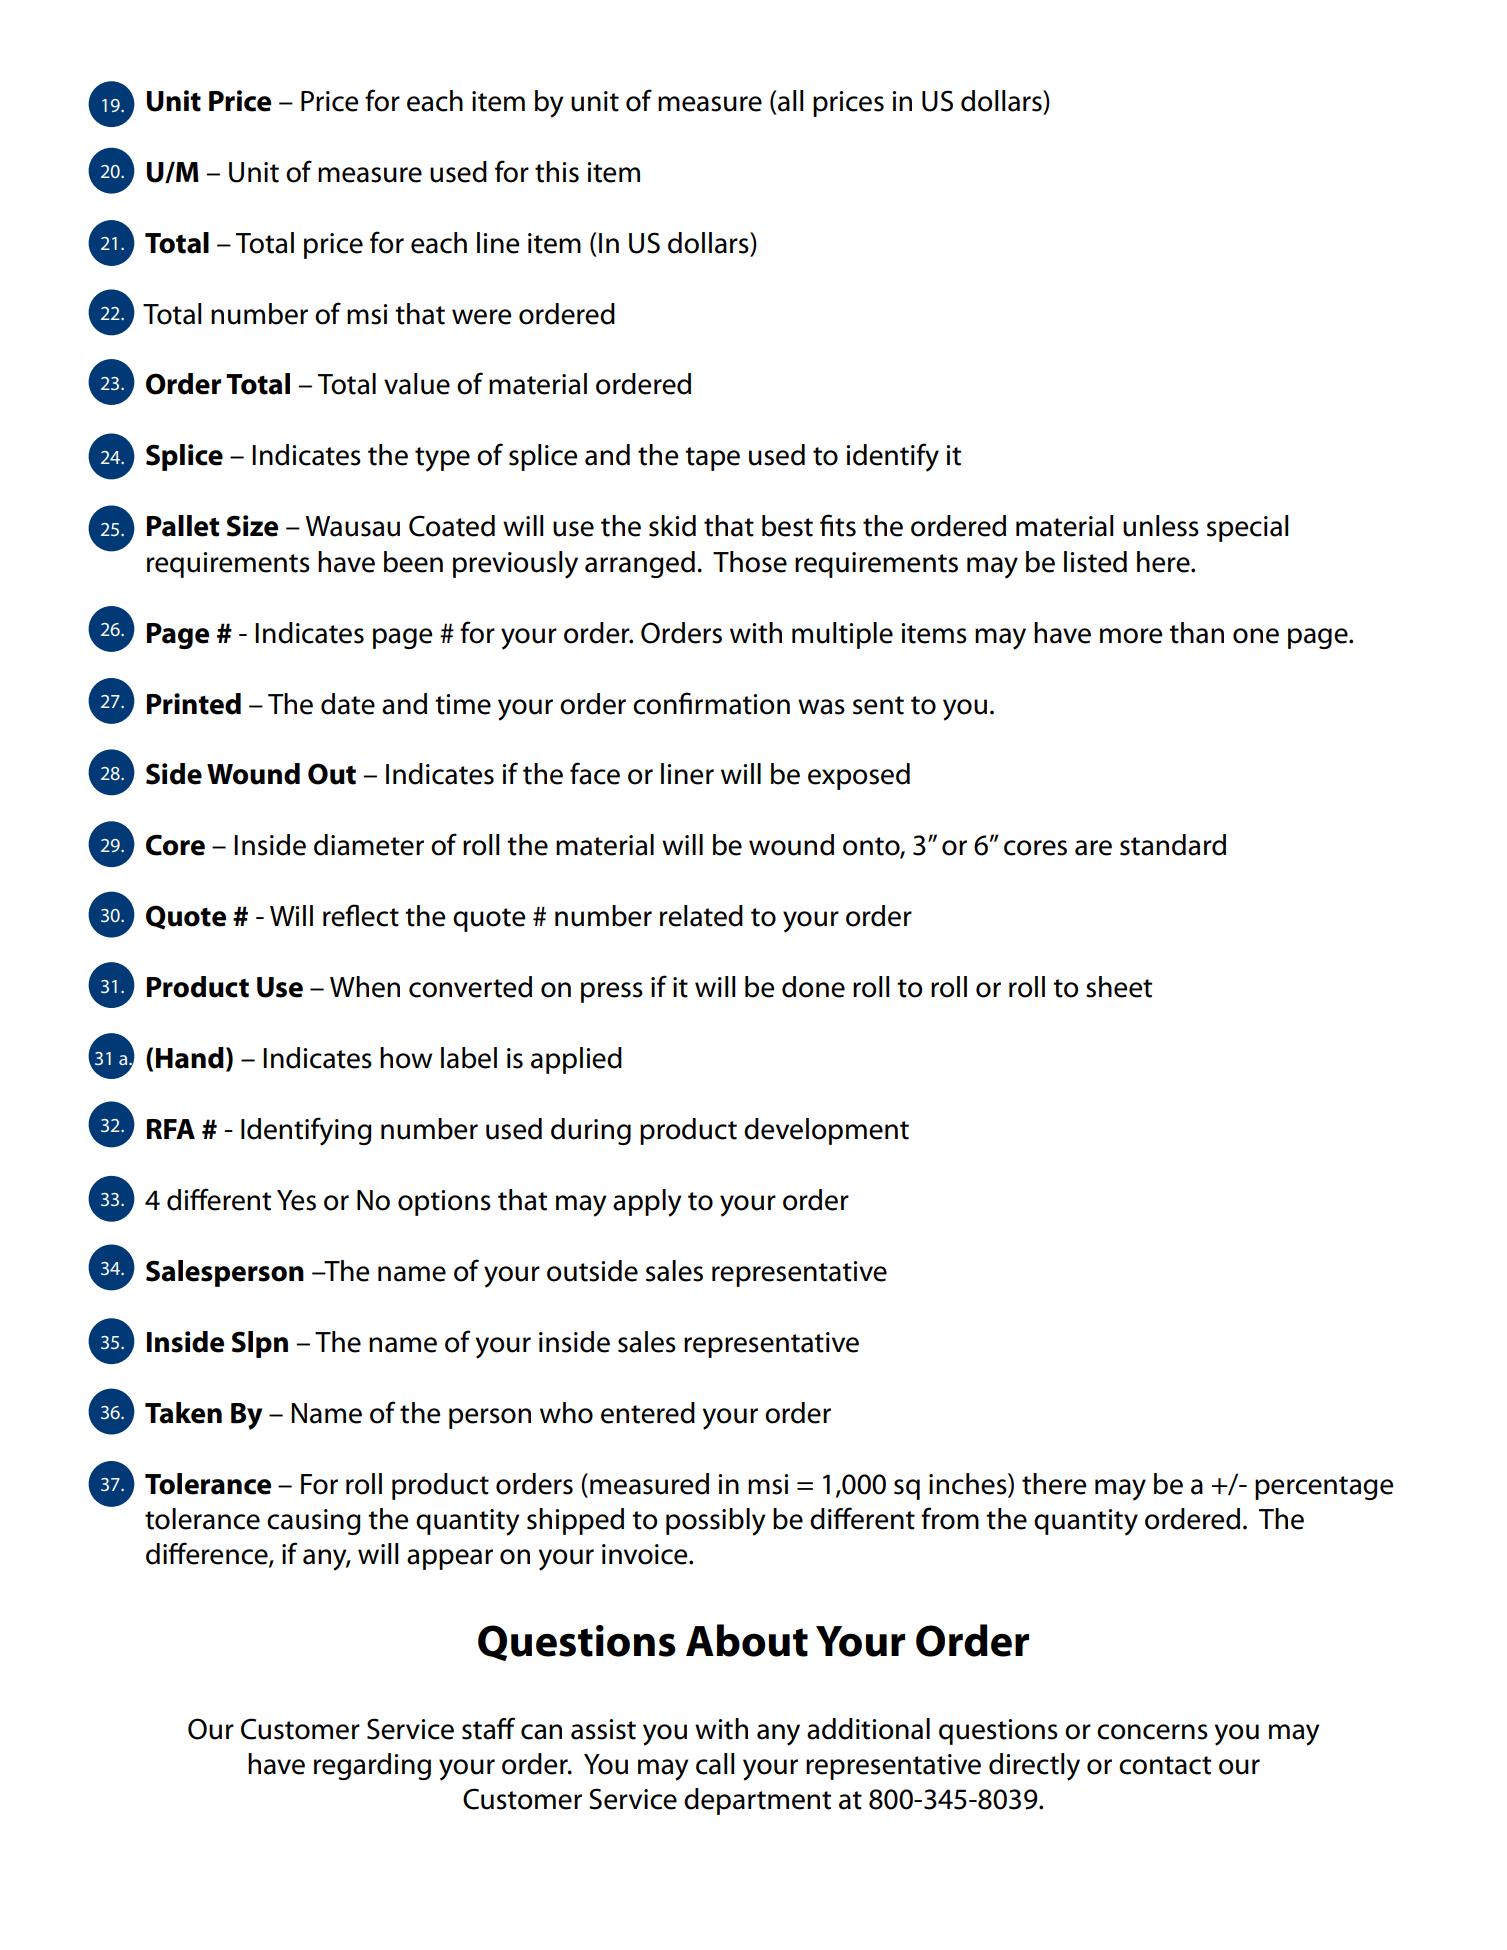 This screenshot has height=1950, width=1507. Describe the element at coordinates (647, 1203) in the screenshot. I see `apply` at that location.
